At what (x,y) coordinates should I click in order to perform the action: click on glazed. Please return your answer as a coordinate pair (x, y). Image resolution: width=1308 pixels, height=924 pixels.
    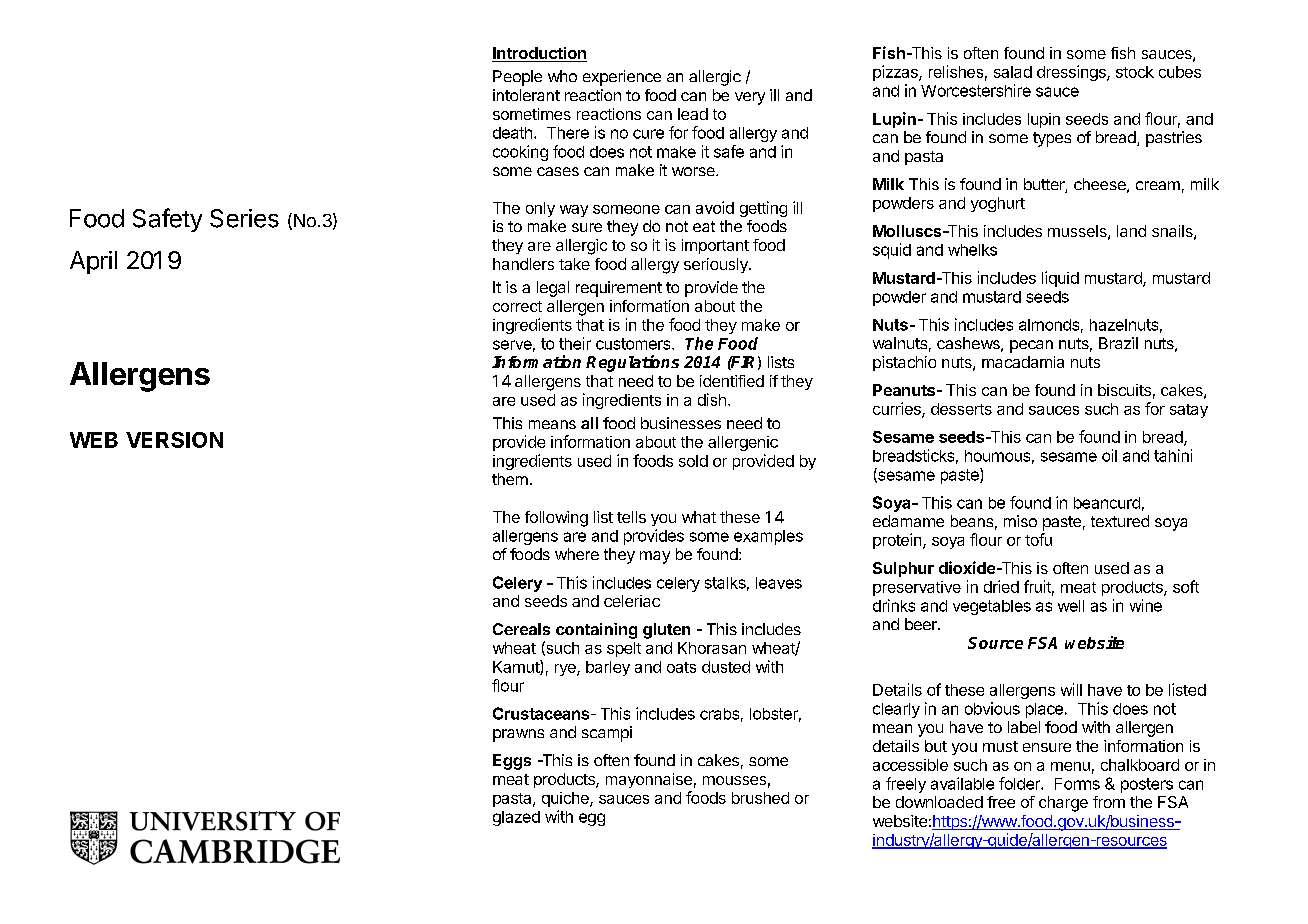
    Looking at the image, I should click on (516, 818).
